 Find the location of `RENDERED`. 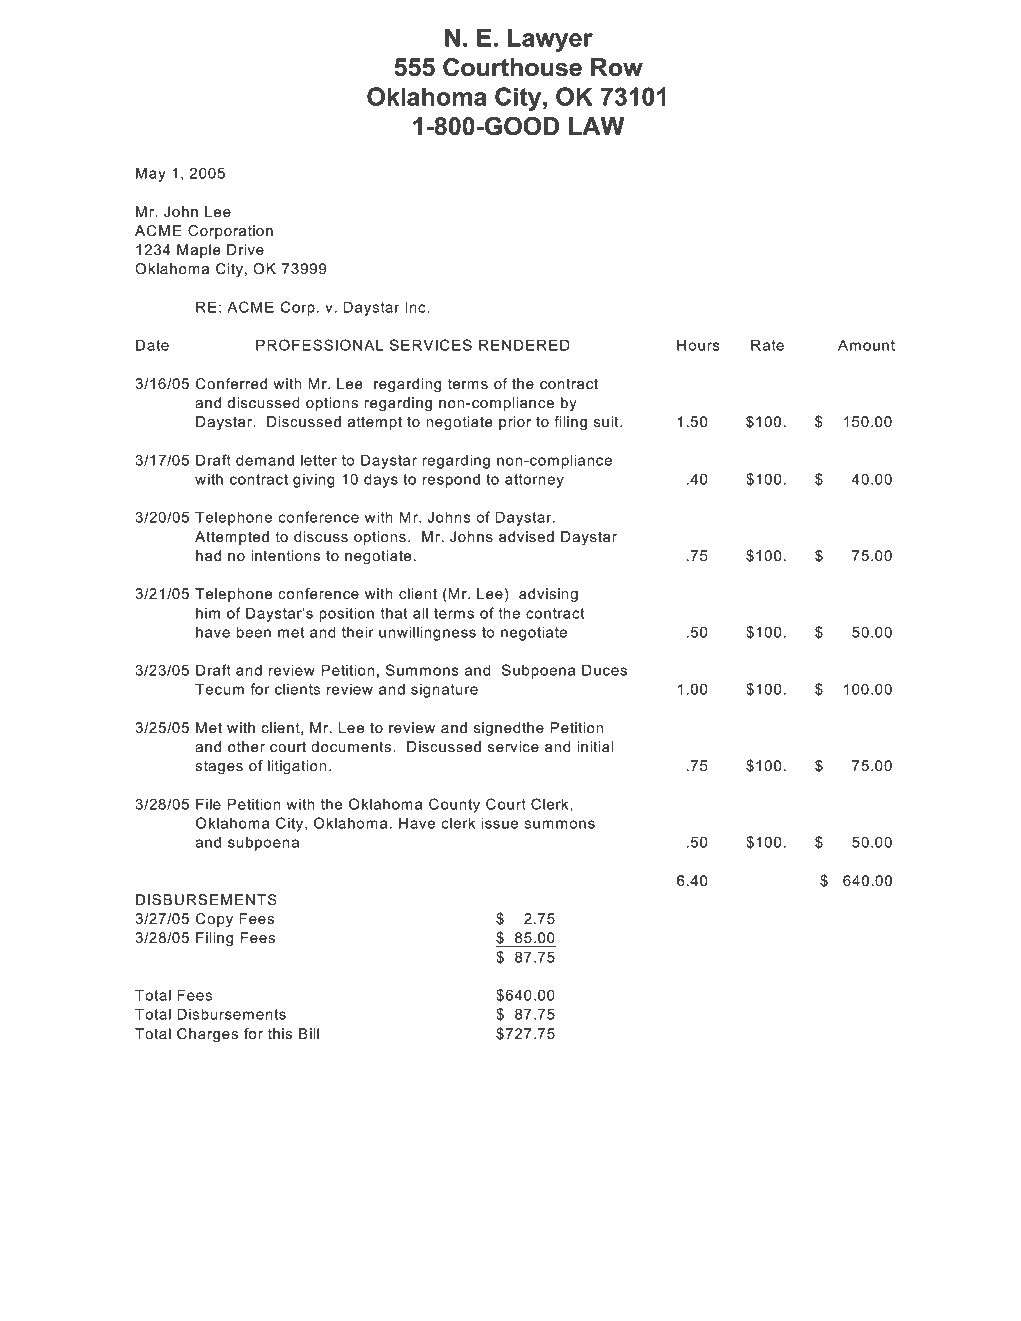

RENDERED is located at coordinates (524, 345).
